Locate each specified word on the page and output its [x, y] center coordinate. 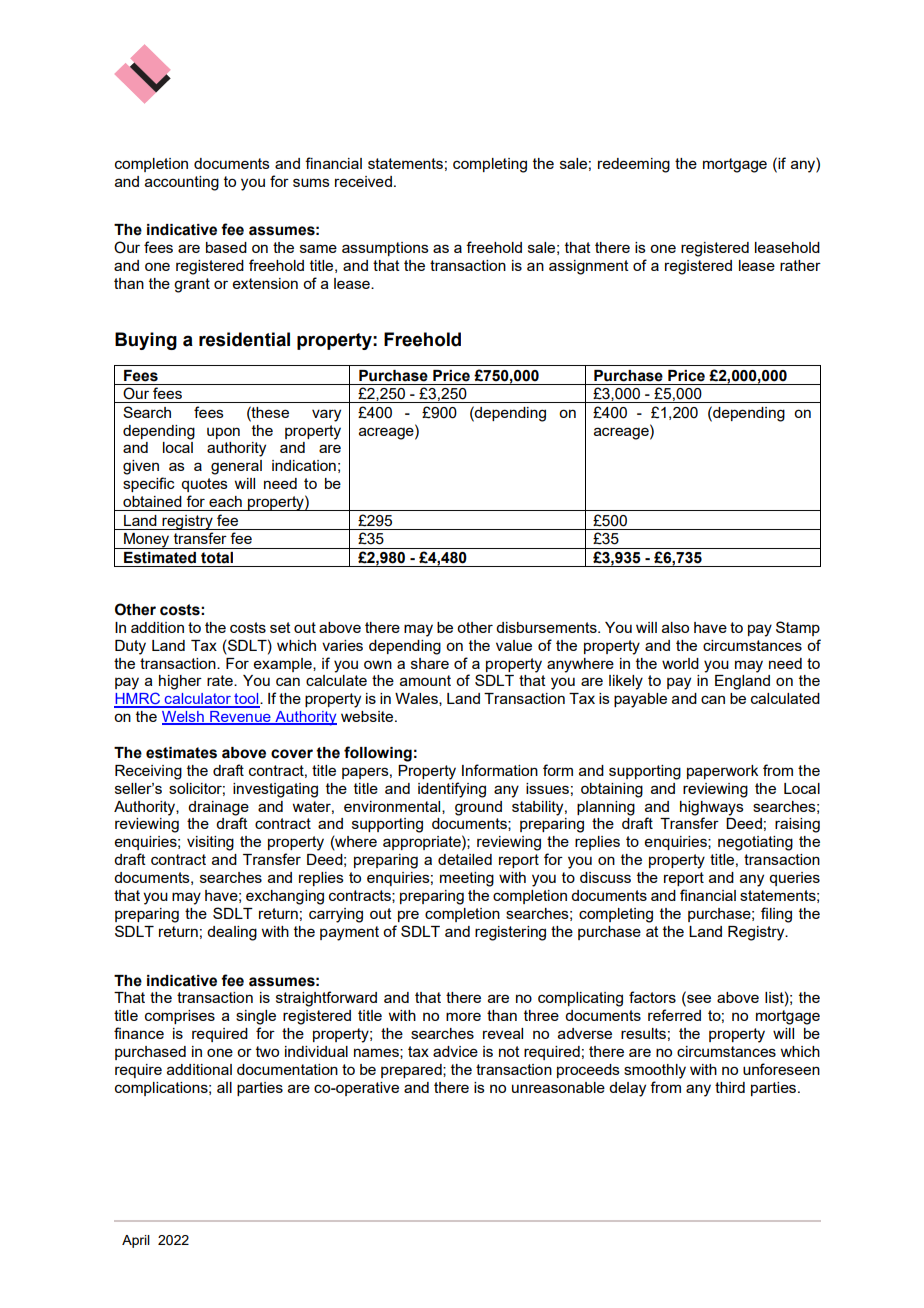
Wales [417, 699]
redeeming [634, 165]
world [680, 663]
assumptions [385, 249]
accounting [182, 183]
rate [221, 680]
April [136, 1241]
